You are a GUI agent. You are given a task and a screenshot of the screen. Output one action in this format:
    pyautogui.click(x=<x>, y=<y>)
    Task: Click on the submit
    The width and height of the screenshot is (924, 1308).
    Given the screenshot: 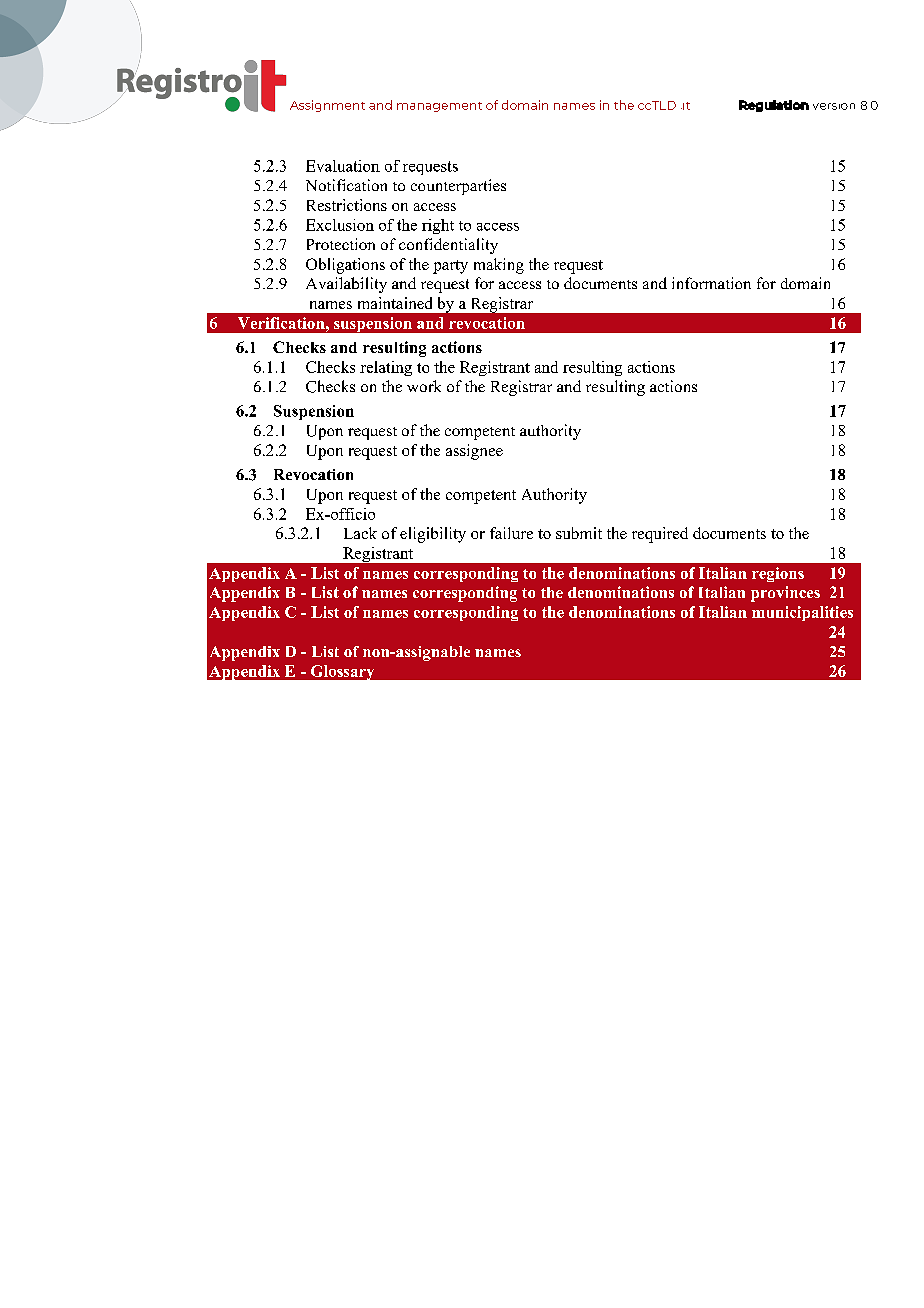 What is the action you would take?
    pyautogui.click(x=579, y=533)
